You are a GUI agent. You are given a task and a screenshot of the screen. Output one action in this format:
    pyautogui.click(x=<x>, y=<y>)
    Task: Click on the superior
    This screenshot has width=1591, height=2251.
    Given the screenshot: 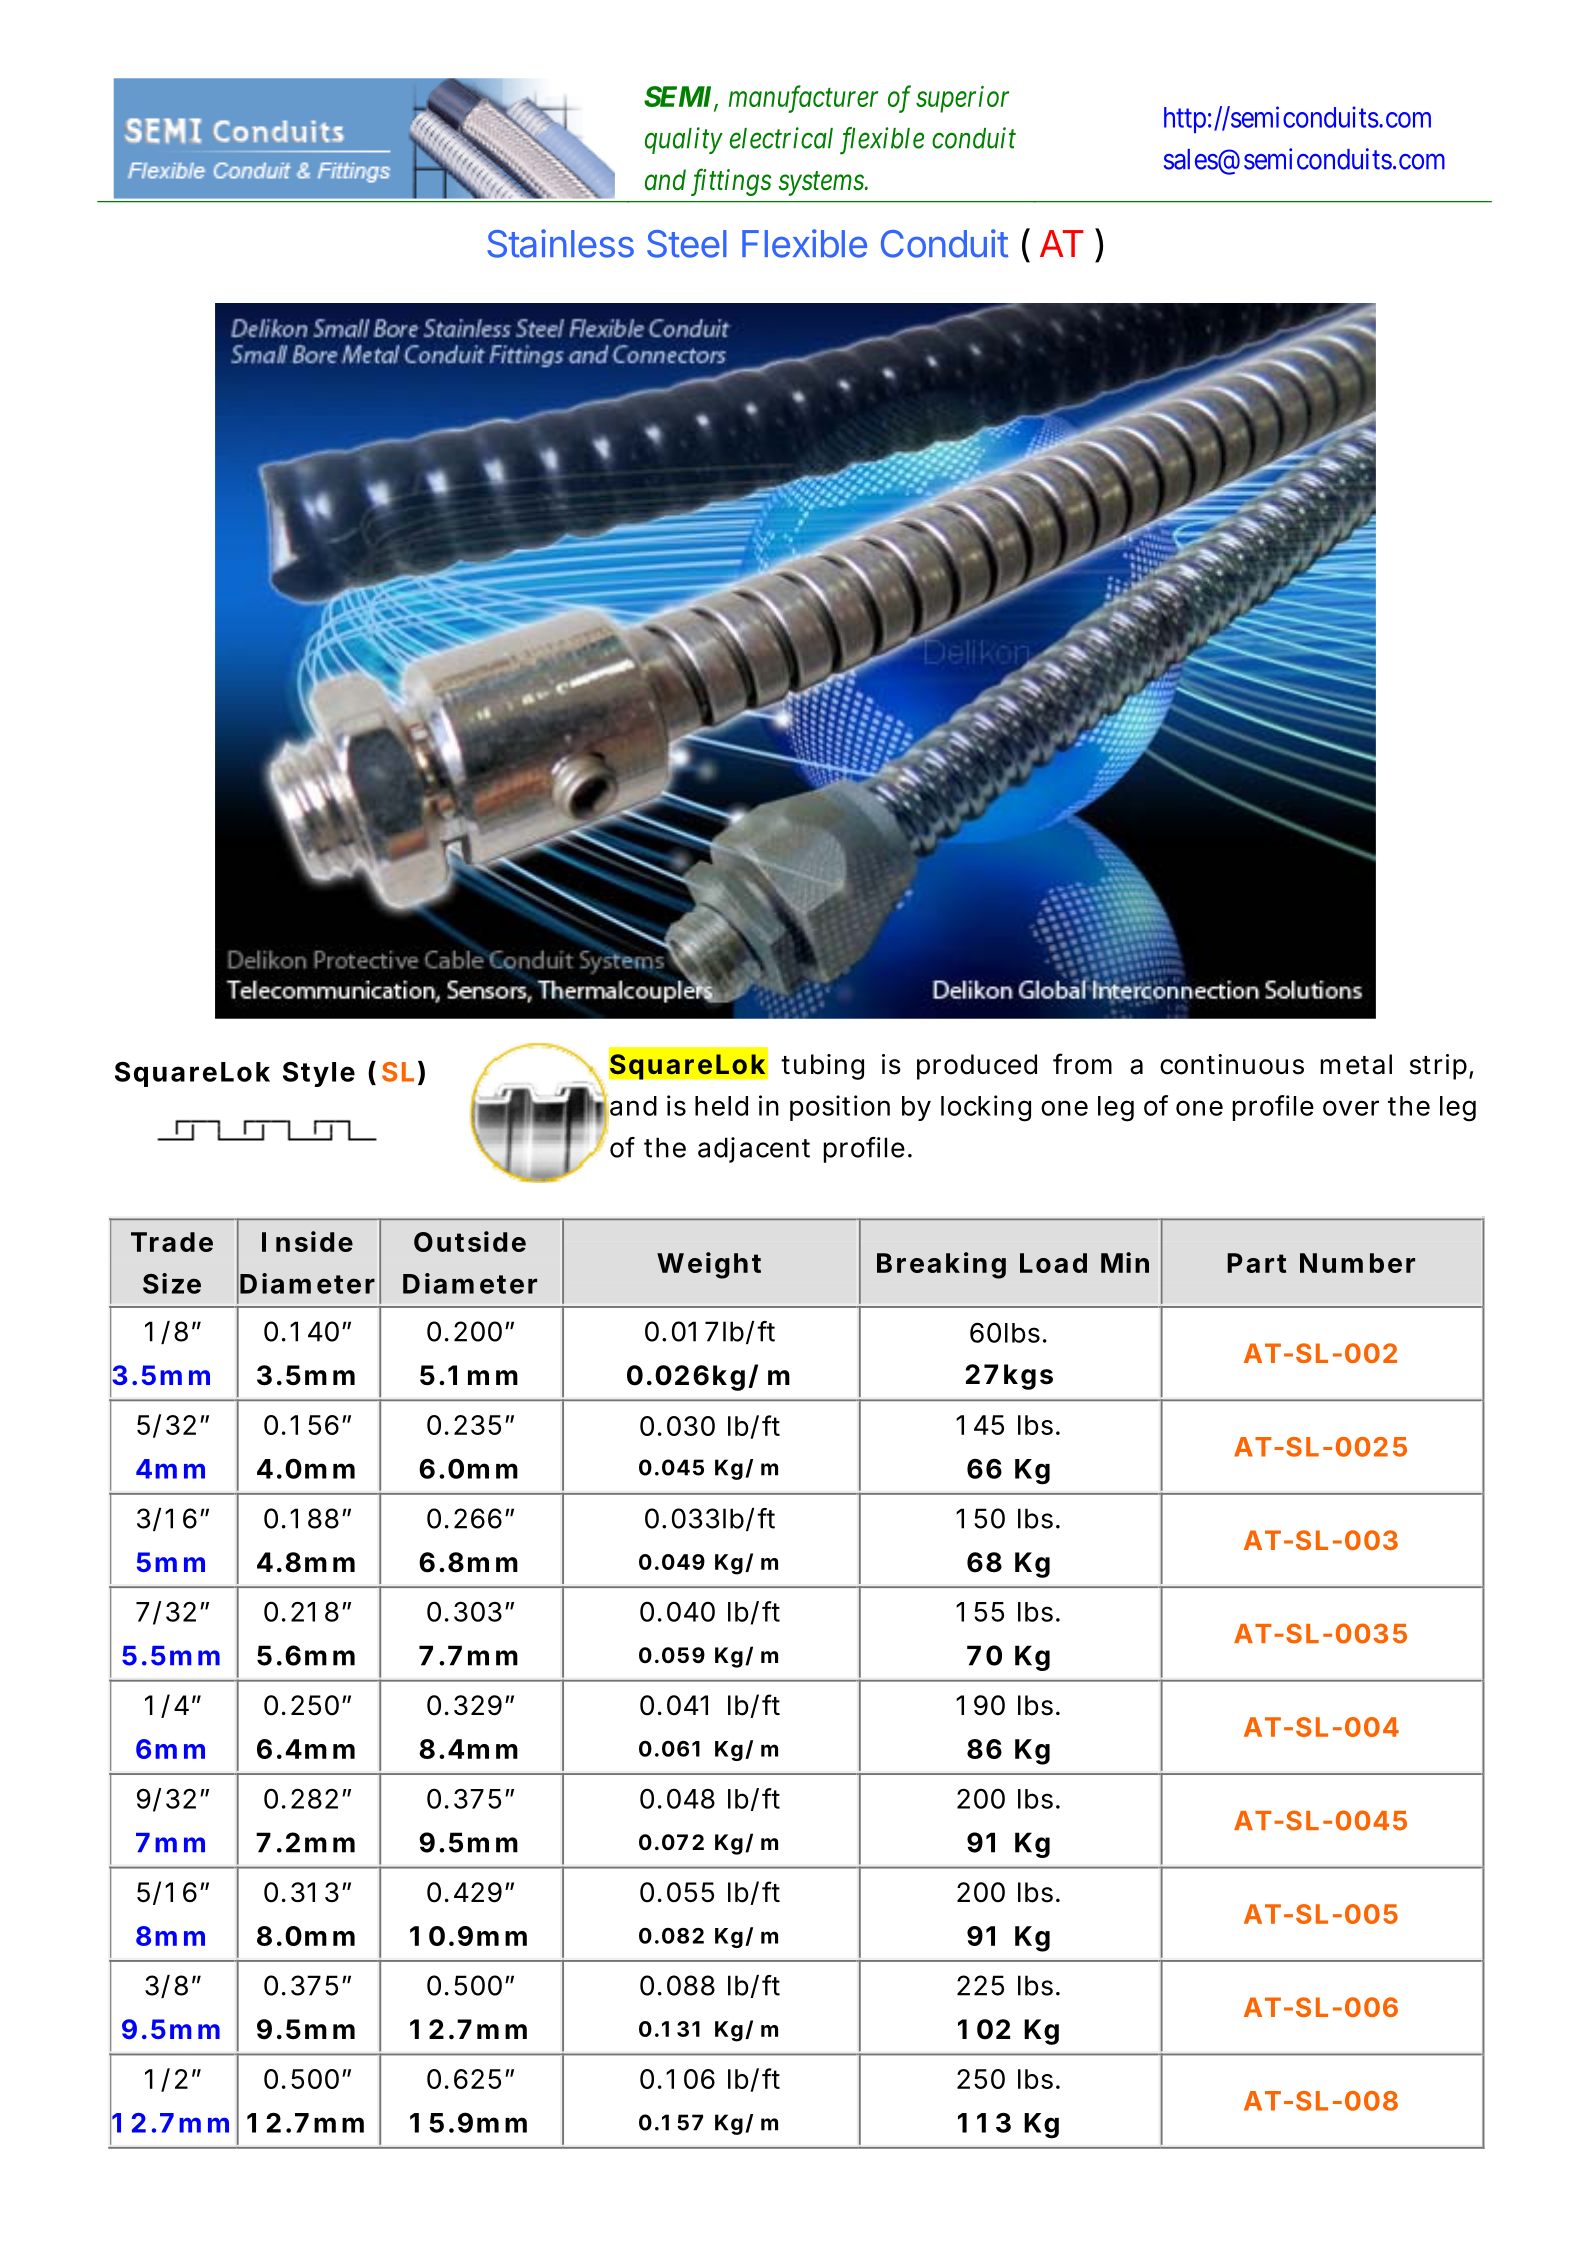 What is the action you would take?
    pyautogui.click(x=962, y=99)
